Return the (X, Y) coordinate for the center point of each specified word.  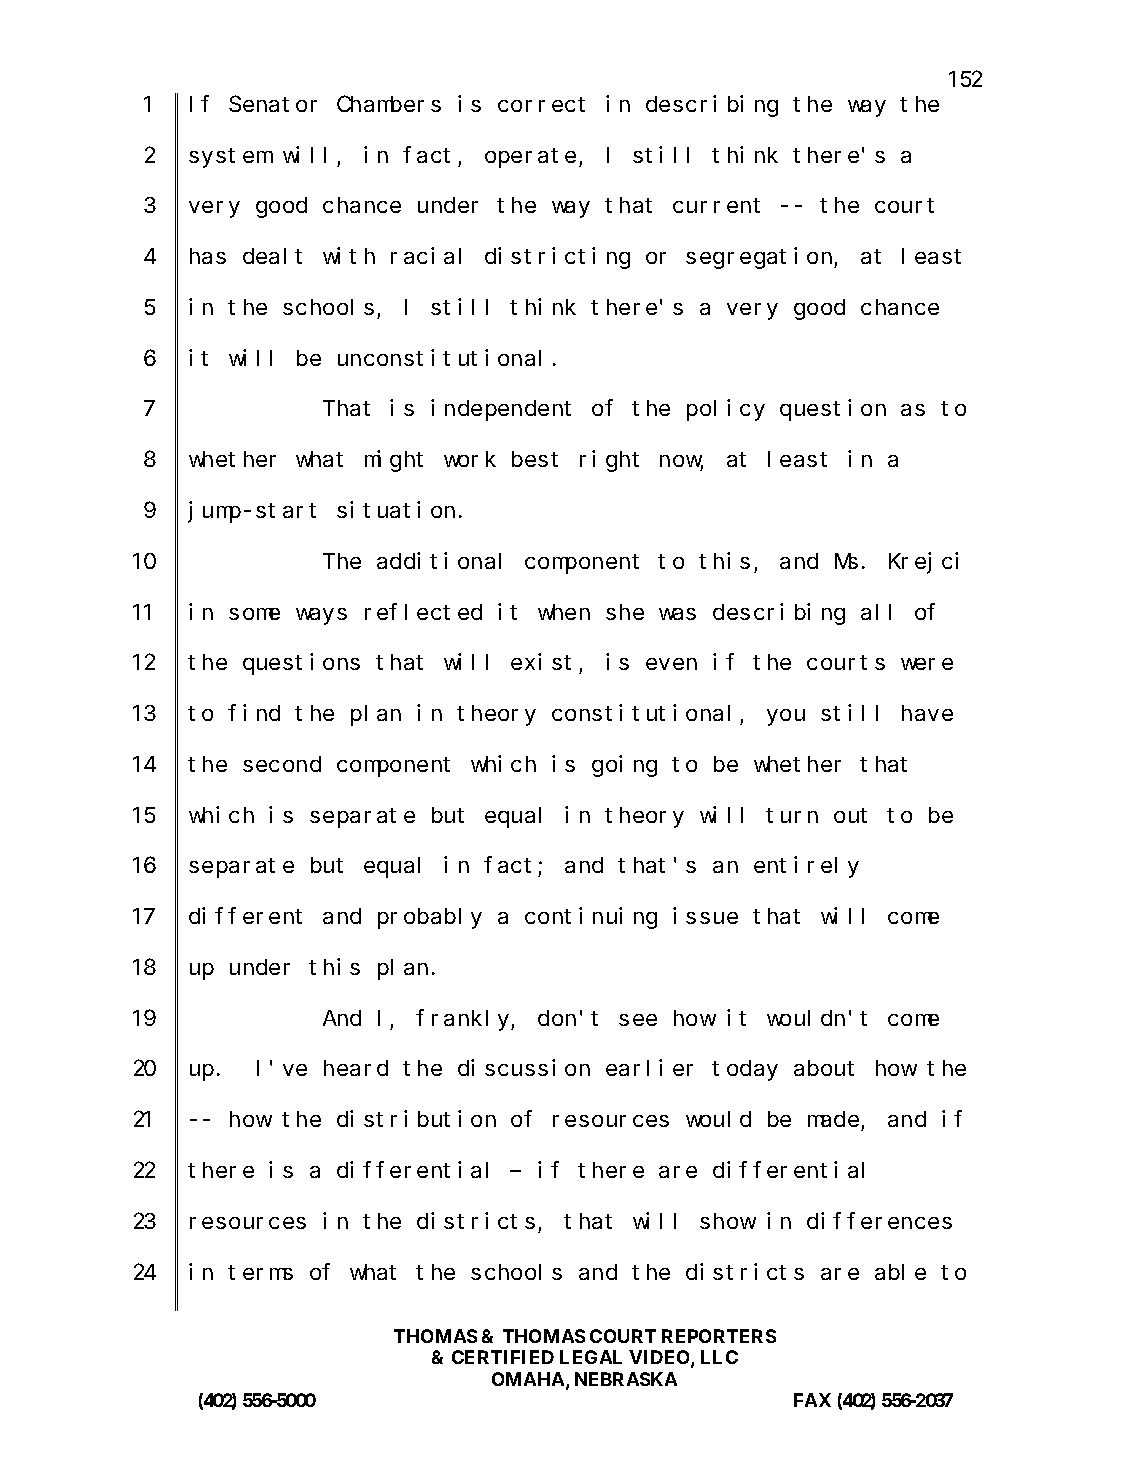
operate (530, 158)
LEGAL (591, 1357)
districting (557, 258)
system (230, 158)
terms (260, 1272)
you (786, 717)
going (624, 766)
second (282, 764)
